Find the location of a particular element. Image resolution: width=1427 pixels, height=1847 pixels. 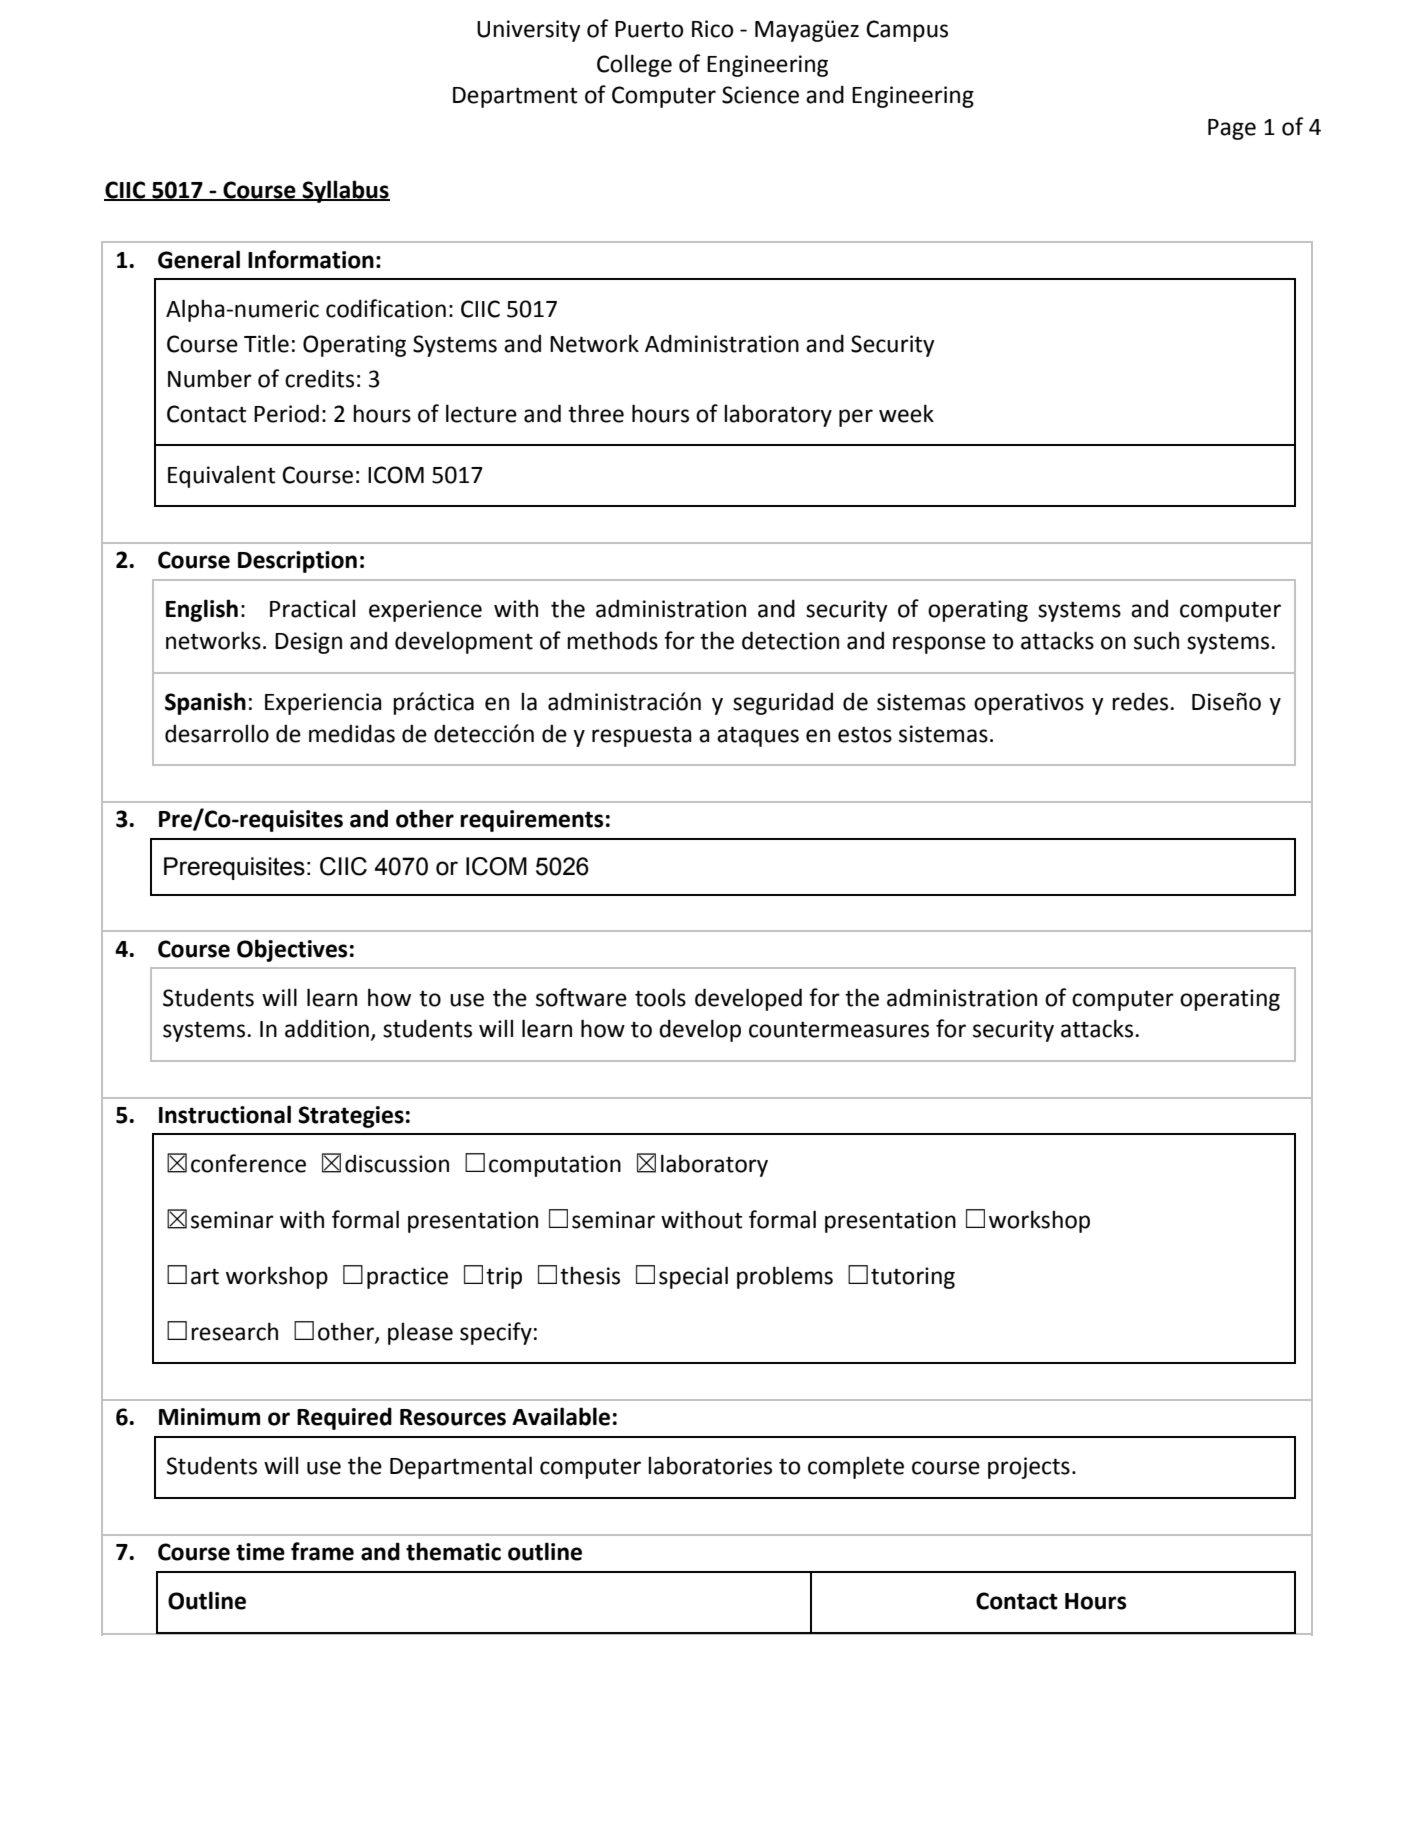

addition is located at coordinates (327, 1028).
